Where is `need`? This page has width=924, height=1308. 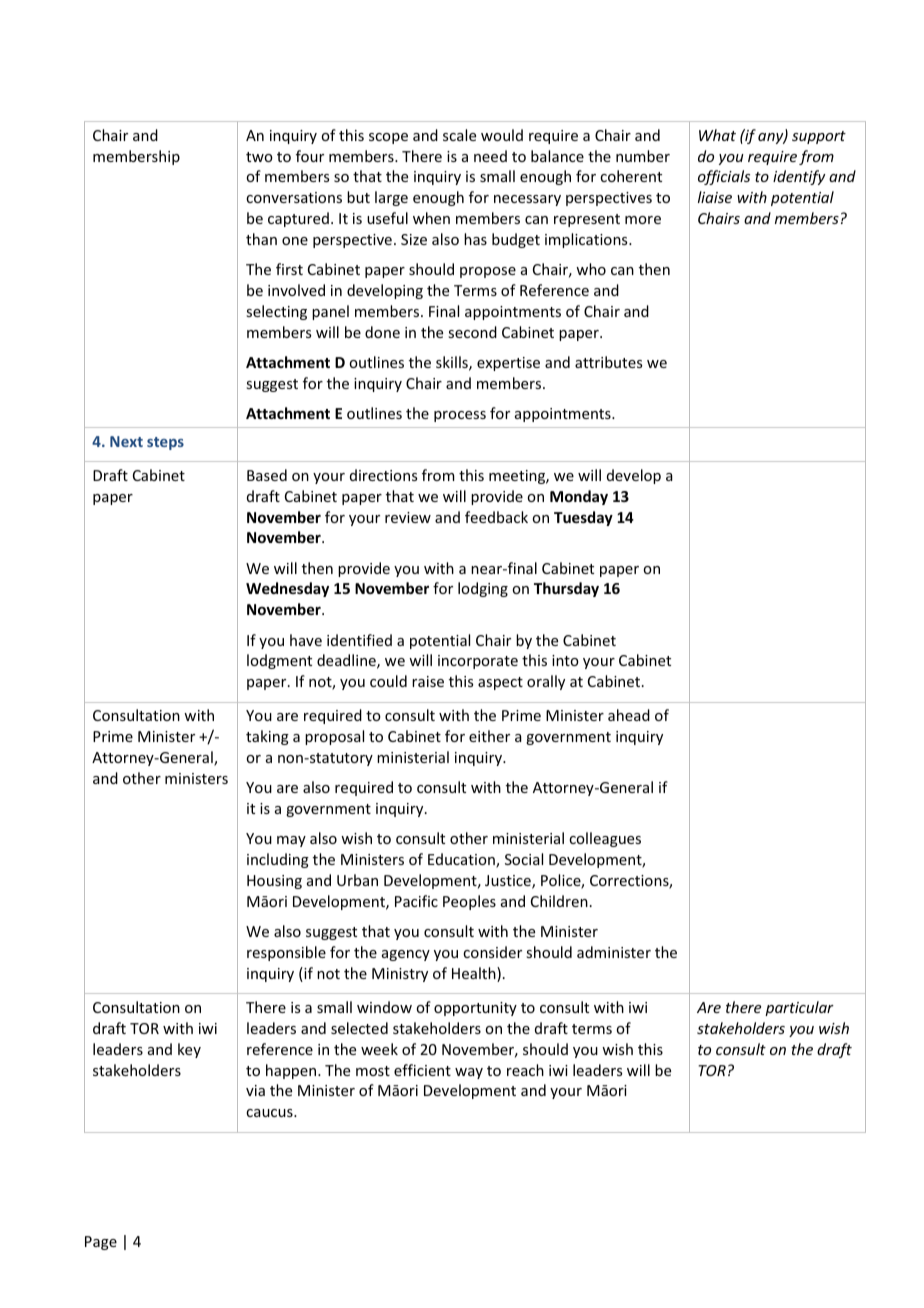 need is located at coordinates (490, 156).
